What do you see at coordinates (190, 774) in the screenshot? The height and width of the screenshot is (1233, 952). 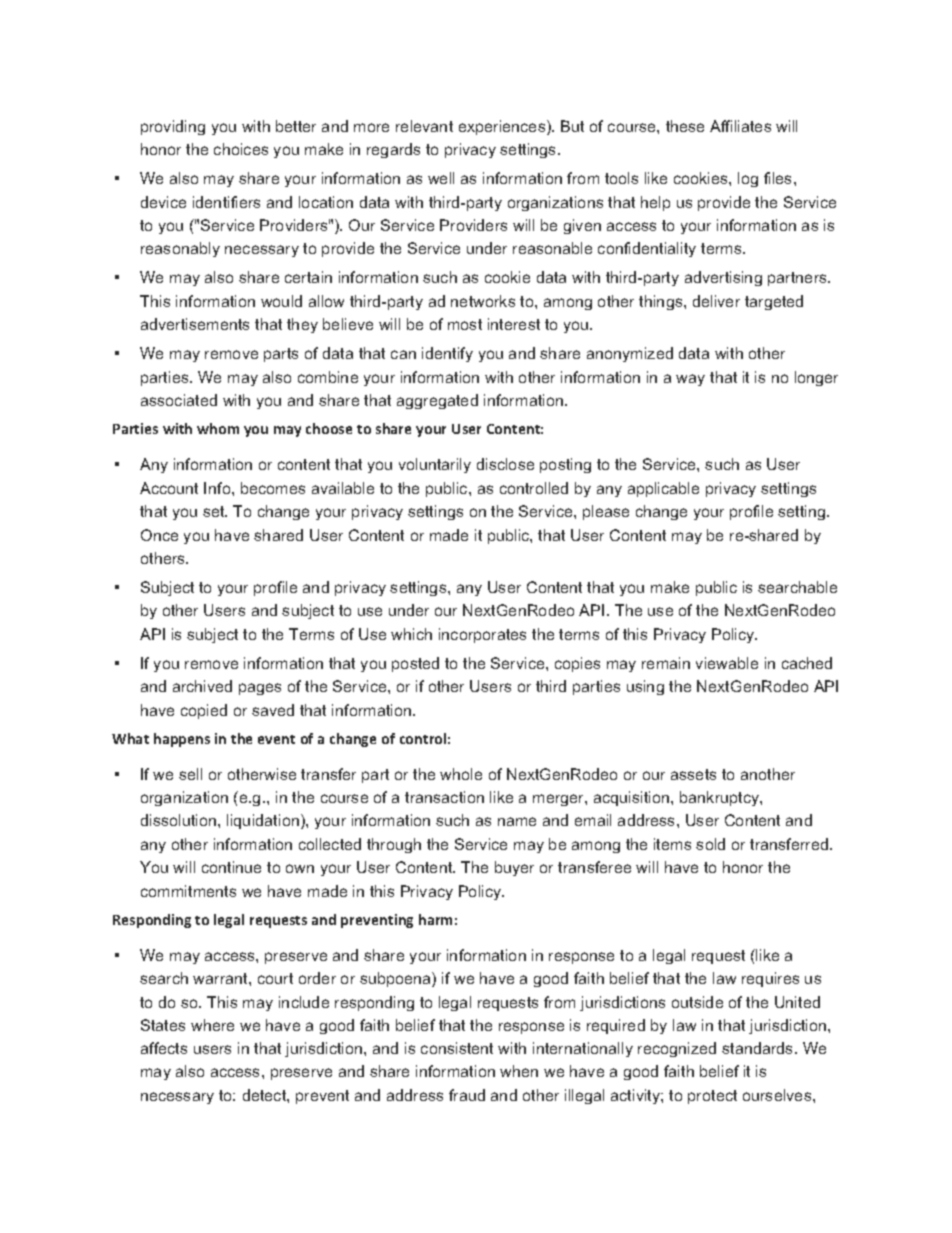 I see `sell` at bounding box center [190, 774].
